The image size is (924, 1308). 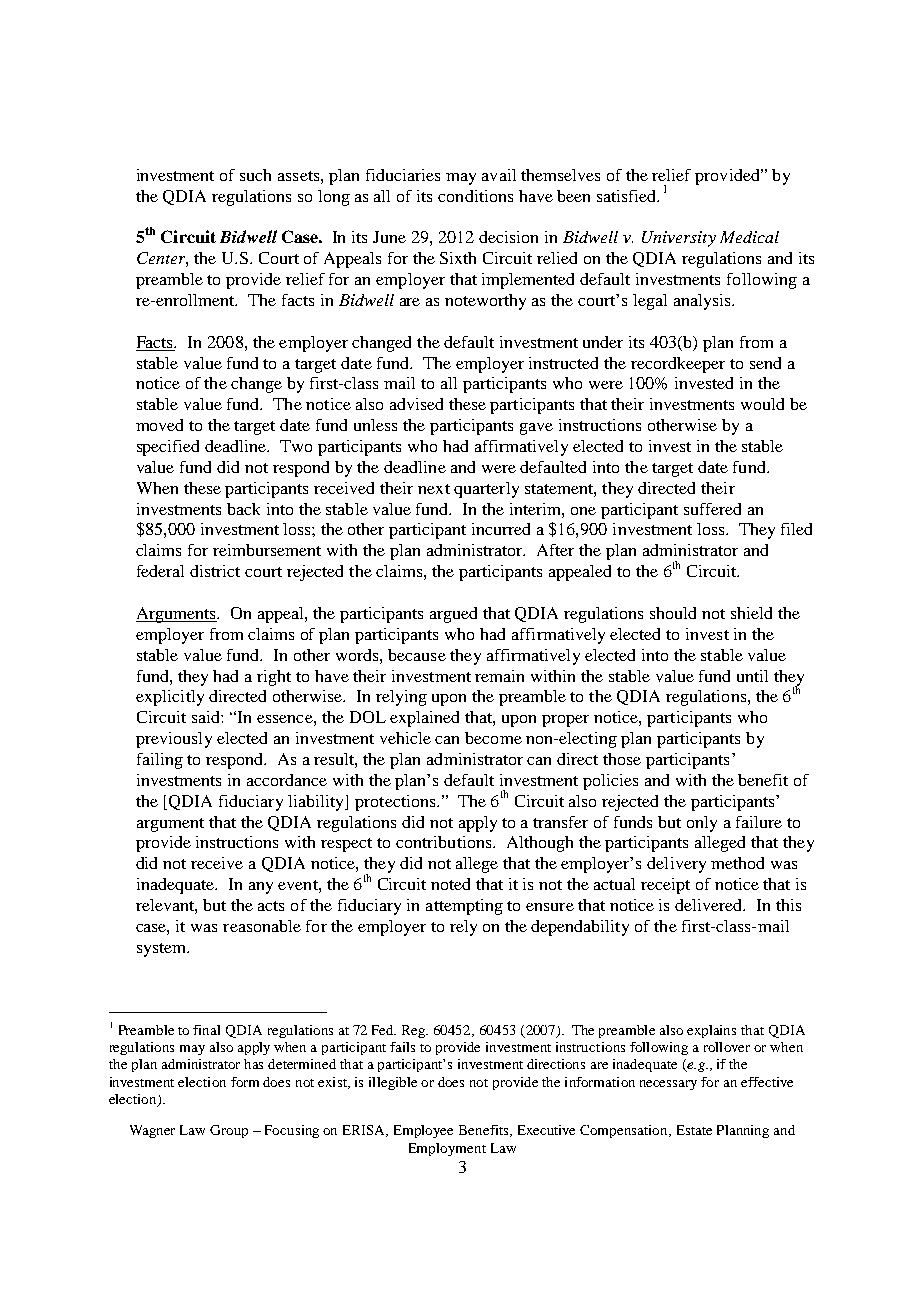 I want to click on Estate, so click(x=694, y=1130).
